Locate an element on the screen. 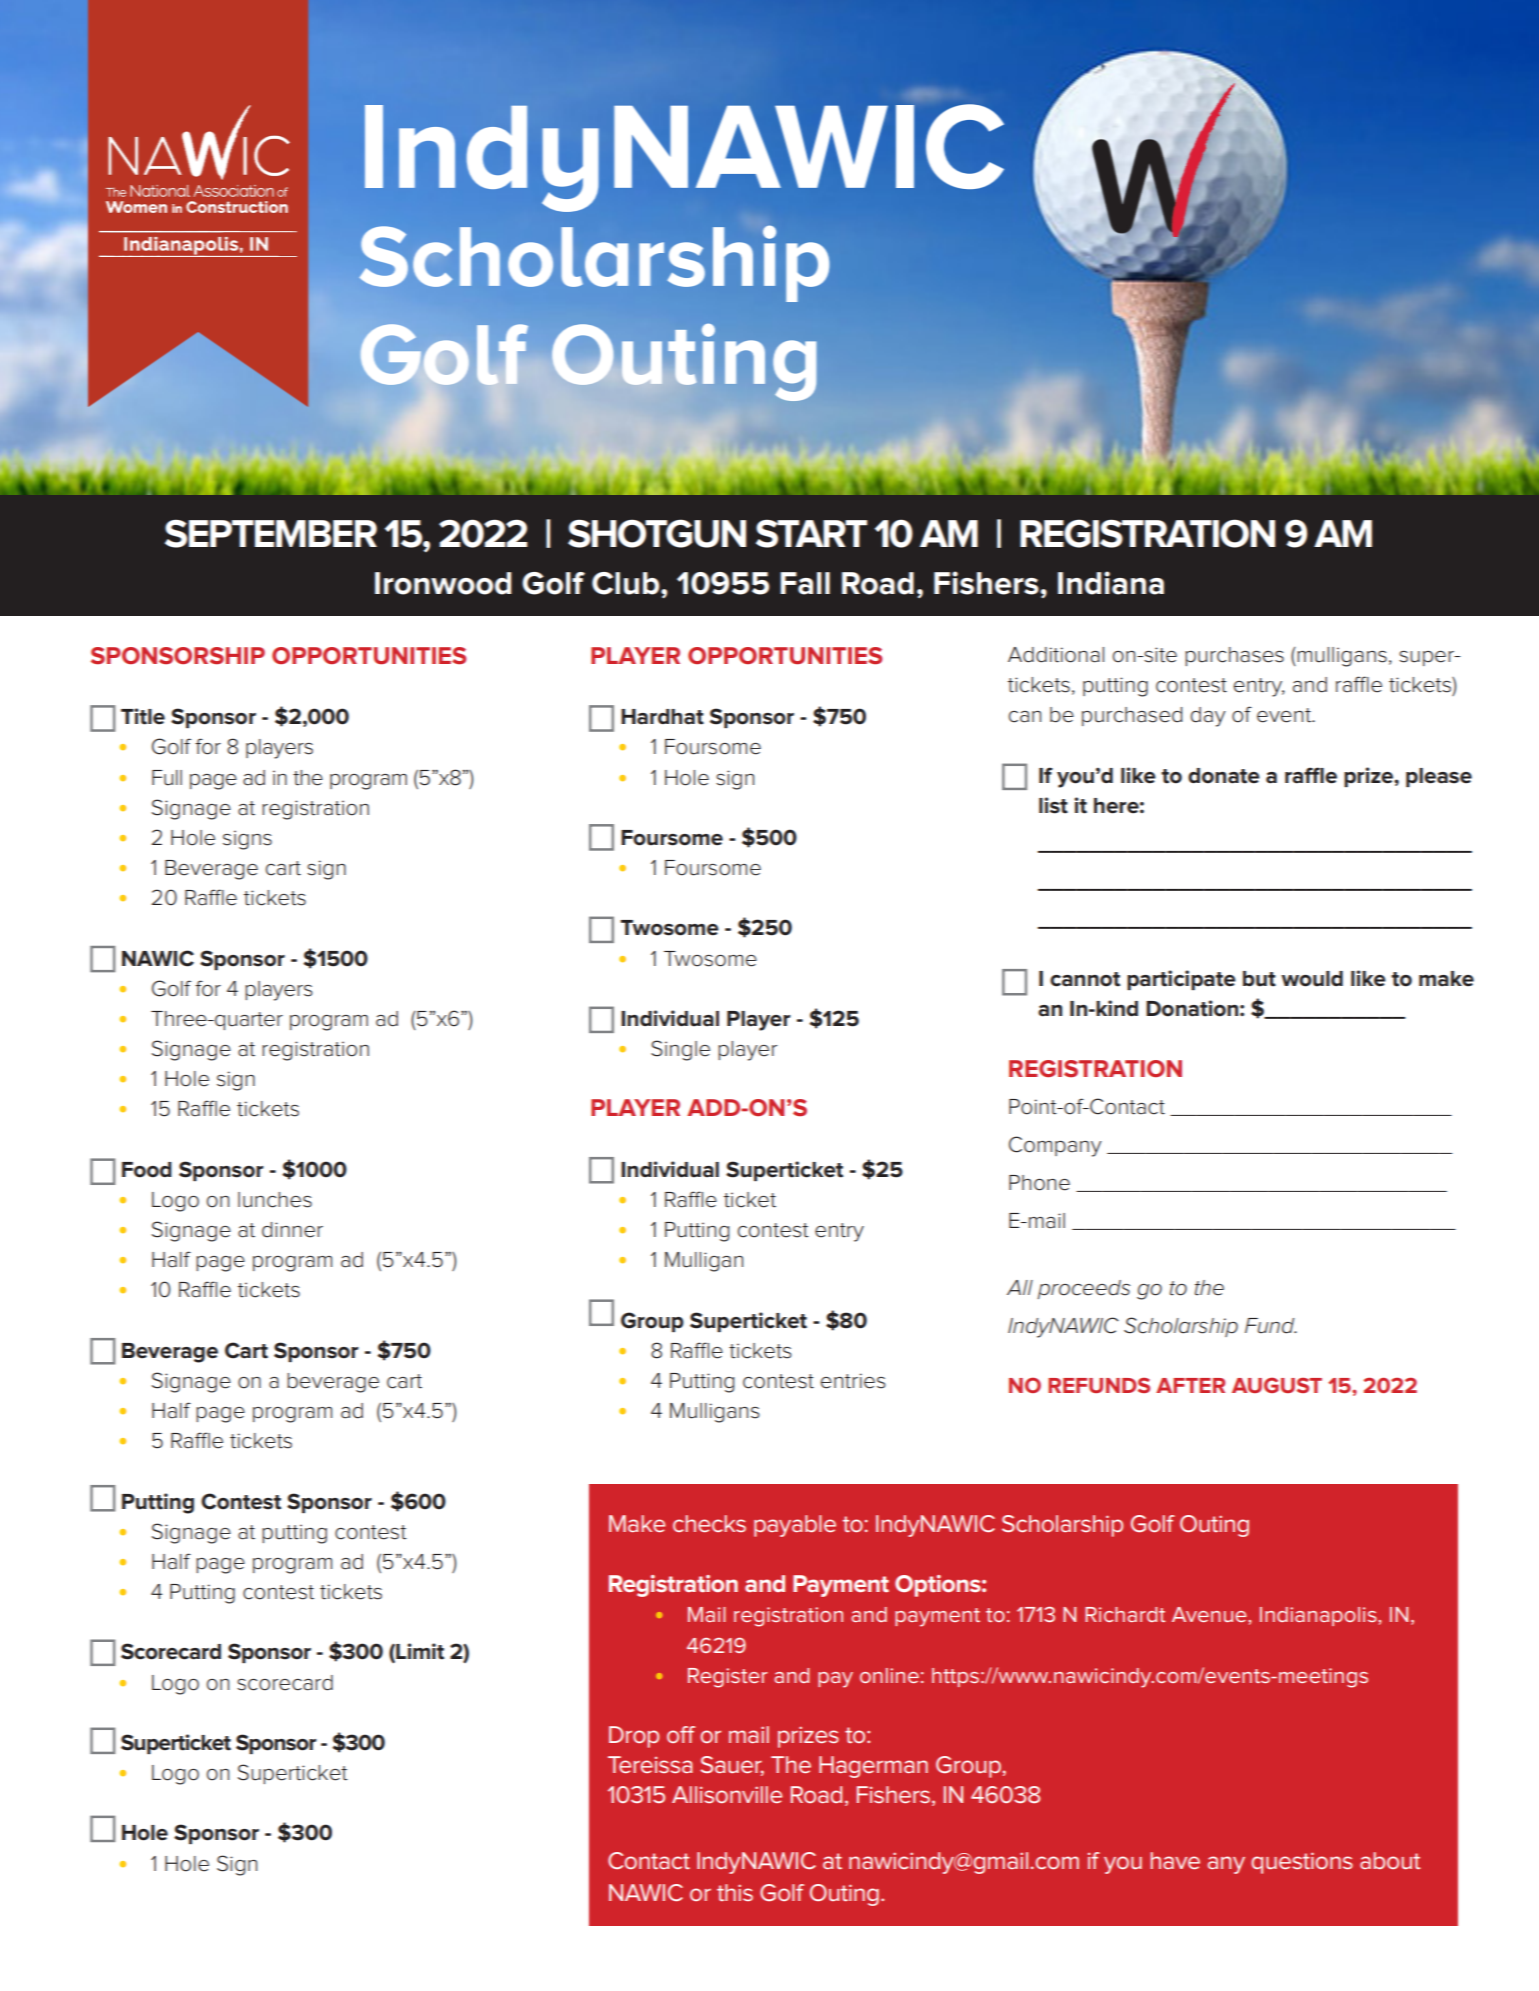 This screenshot has height=1991, width=1539. but is located at coordinates (1259, 979).
